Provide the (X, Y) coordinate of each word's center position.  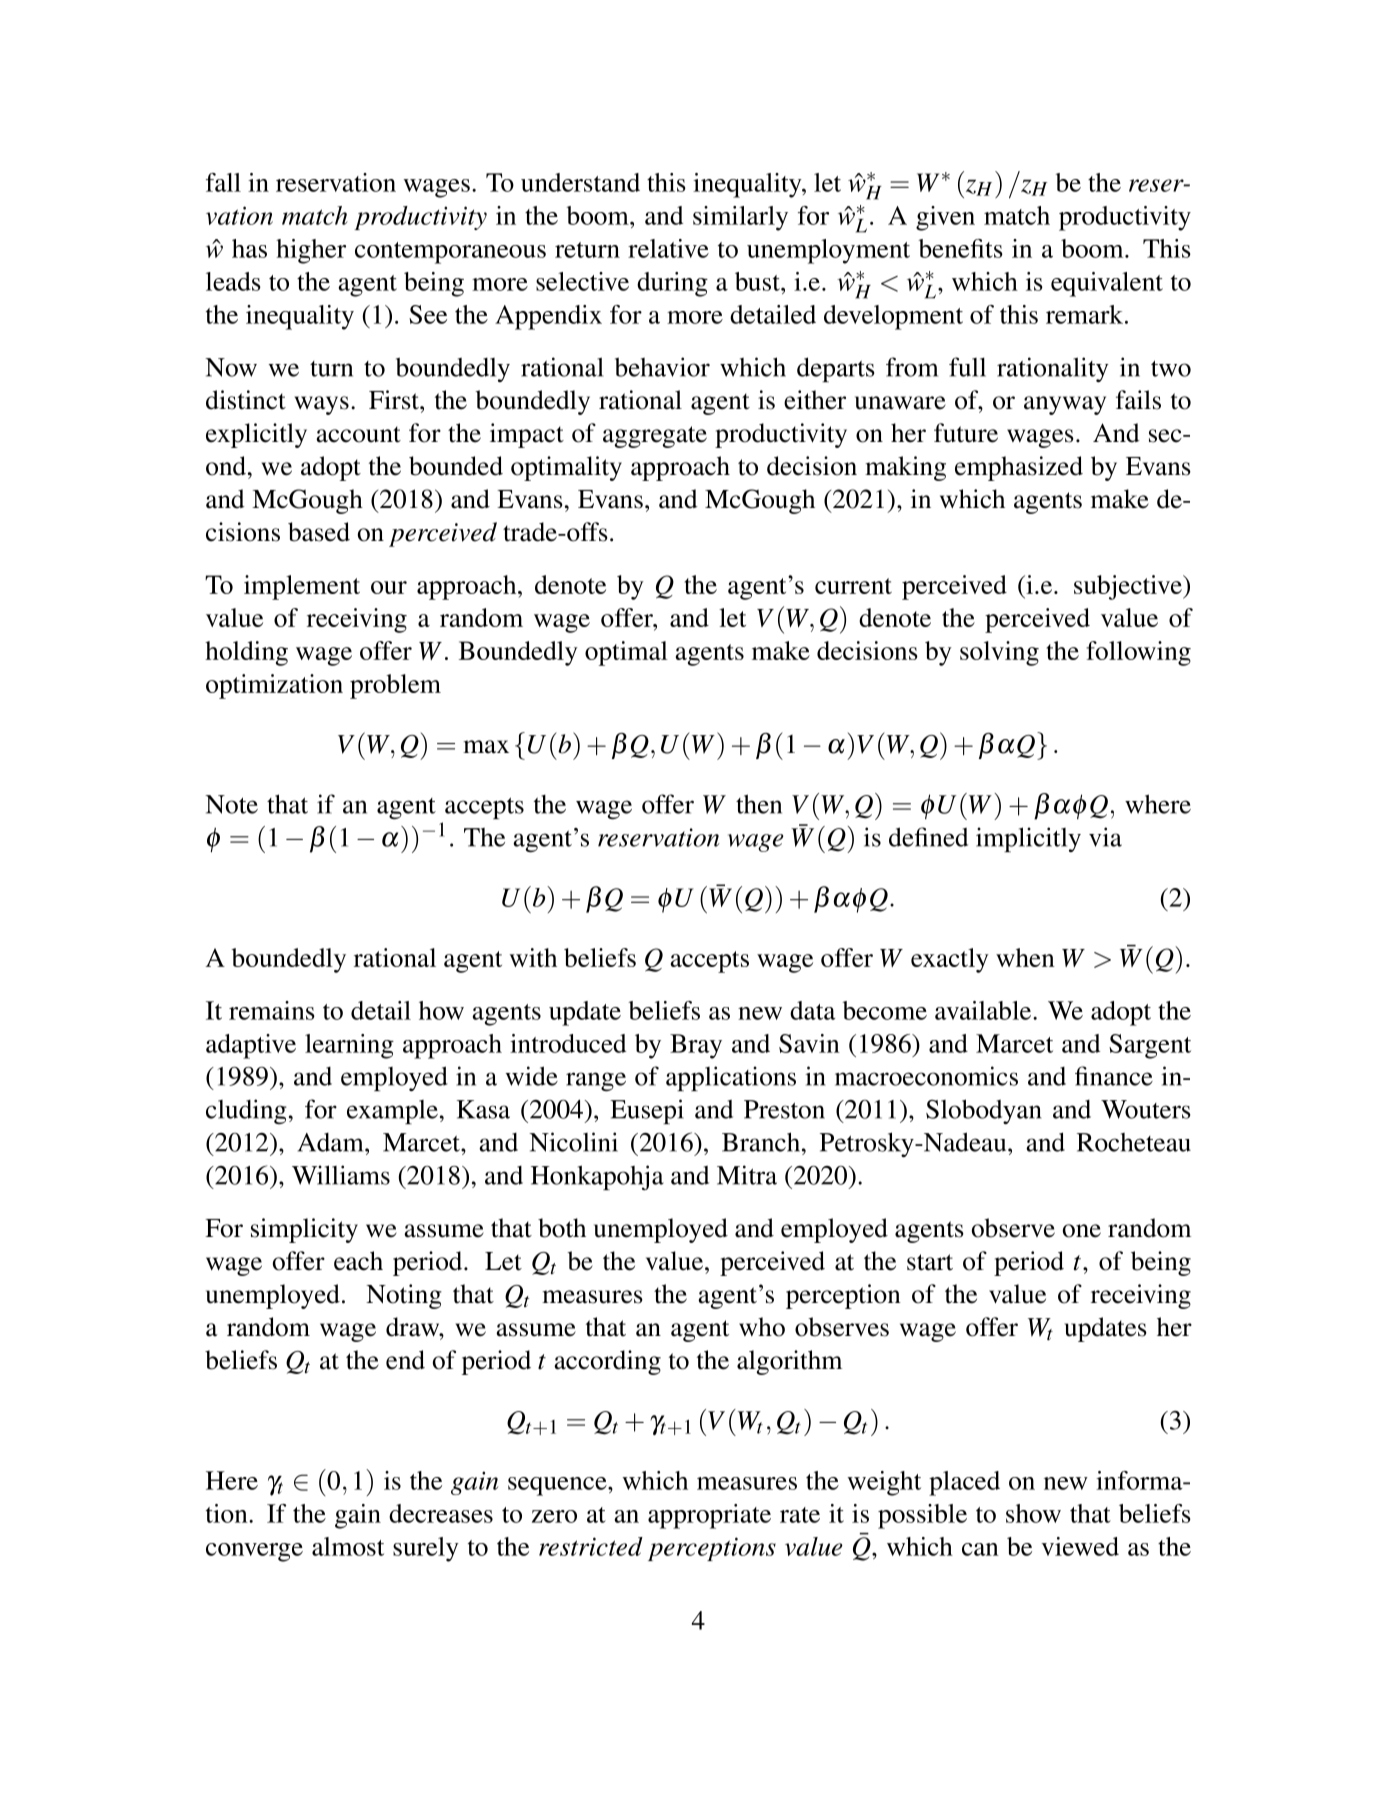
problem (395, 686)
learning (349, 1046)
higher (311, 251)
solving (999, 653)
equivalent (1107, 284)
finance (1114, 1076)
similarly (740, 218)
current (853, 586)
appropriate (709, 1516)
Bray (696, 1046)
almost (348, 1546)
